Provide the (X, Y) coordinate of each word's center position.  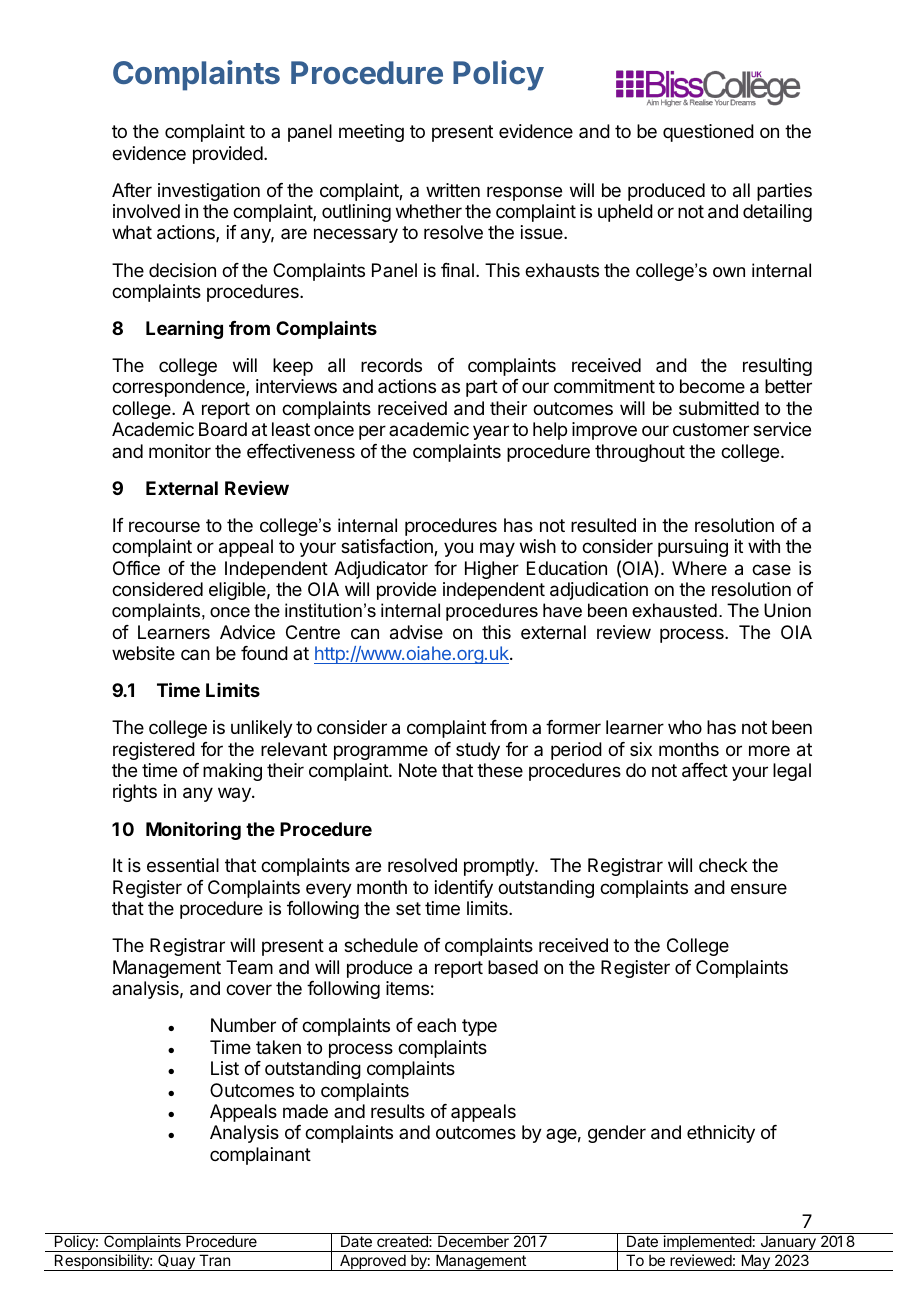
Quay (176, 1262)
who (685, 727)
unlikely (262, 729)
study (478, 751)
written (453, 190)
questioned (708, 133)
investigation (209, 192)
